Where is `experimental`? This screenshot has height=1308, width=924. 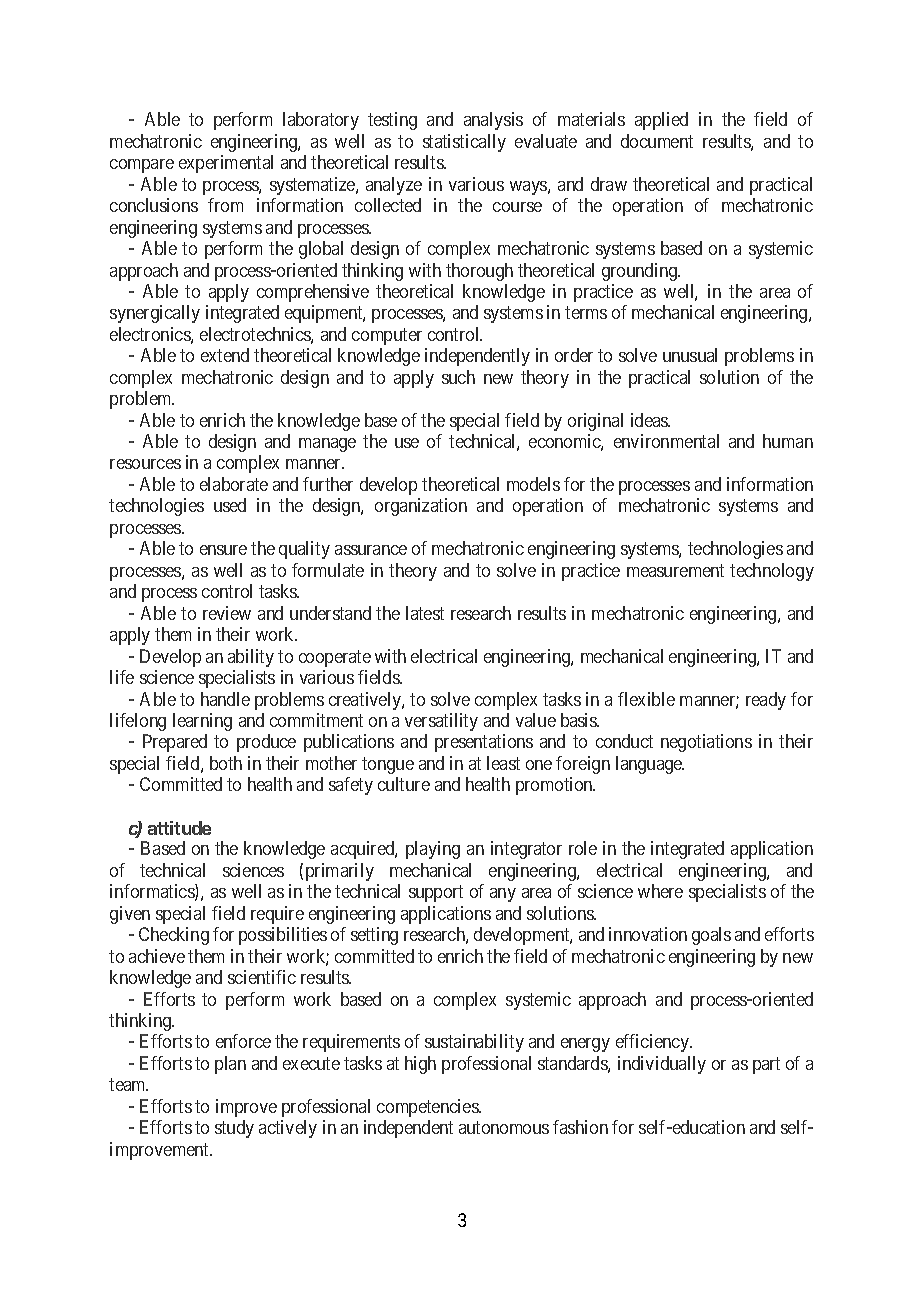 experimental is located at coordinates (226, 164).
